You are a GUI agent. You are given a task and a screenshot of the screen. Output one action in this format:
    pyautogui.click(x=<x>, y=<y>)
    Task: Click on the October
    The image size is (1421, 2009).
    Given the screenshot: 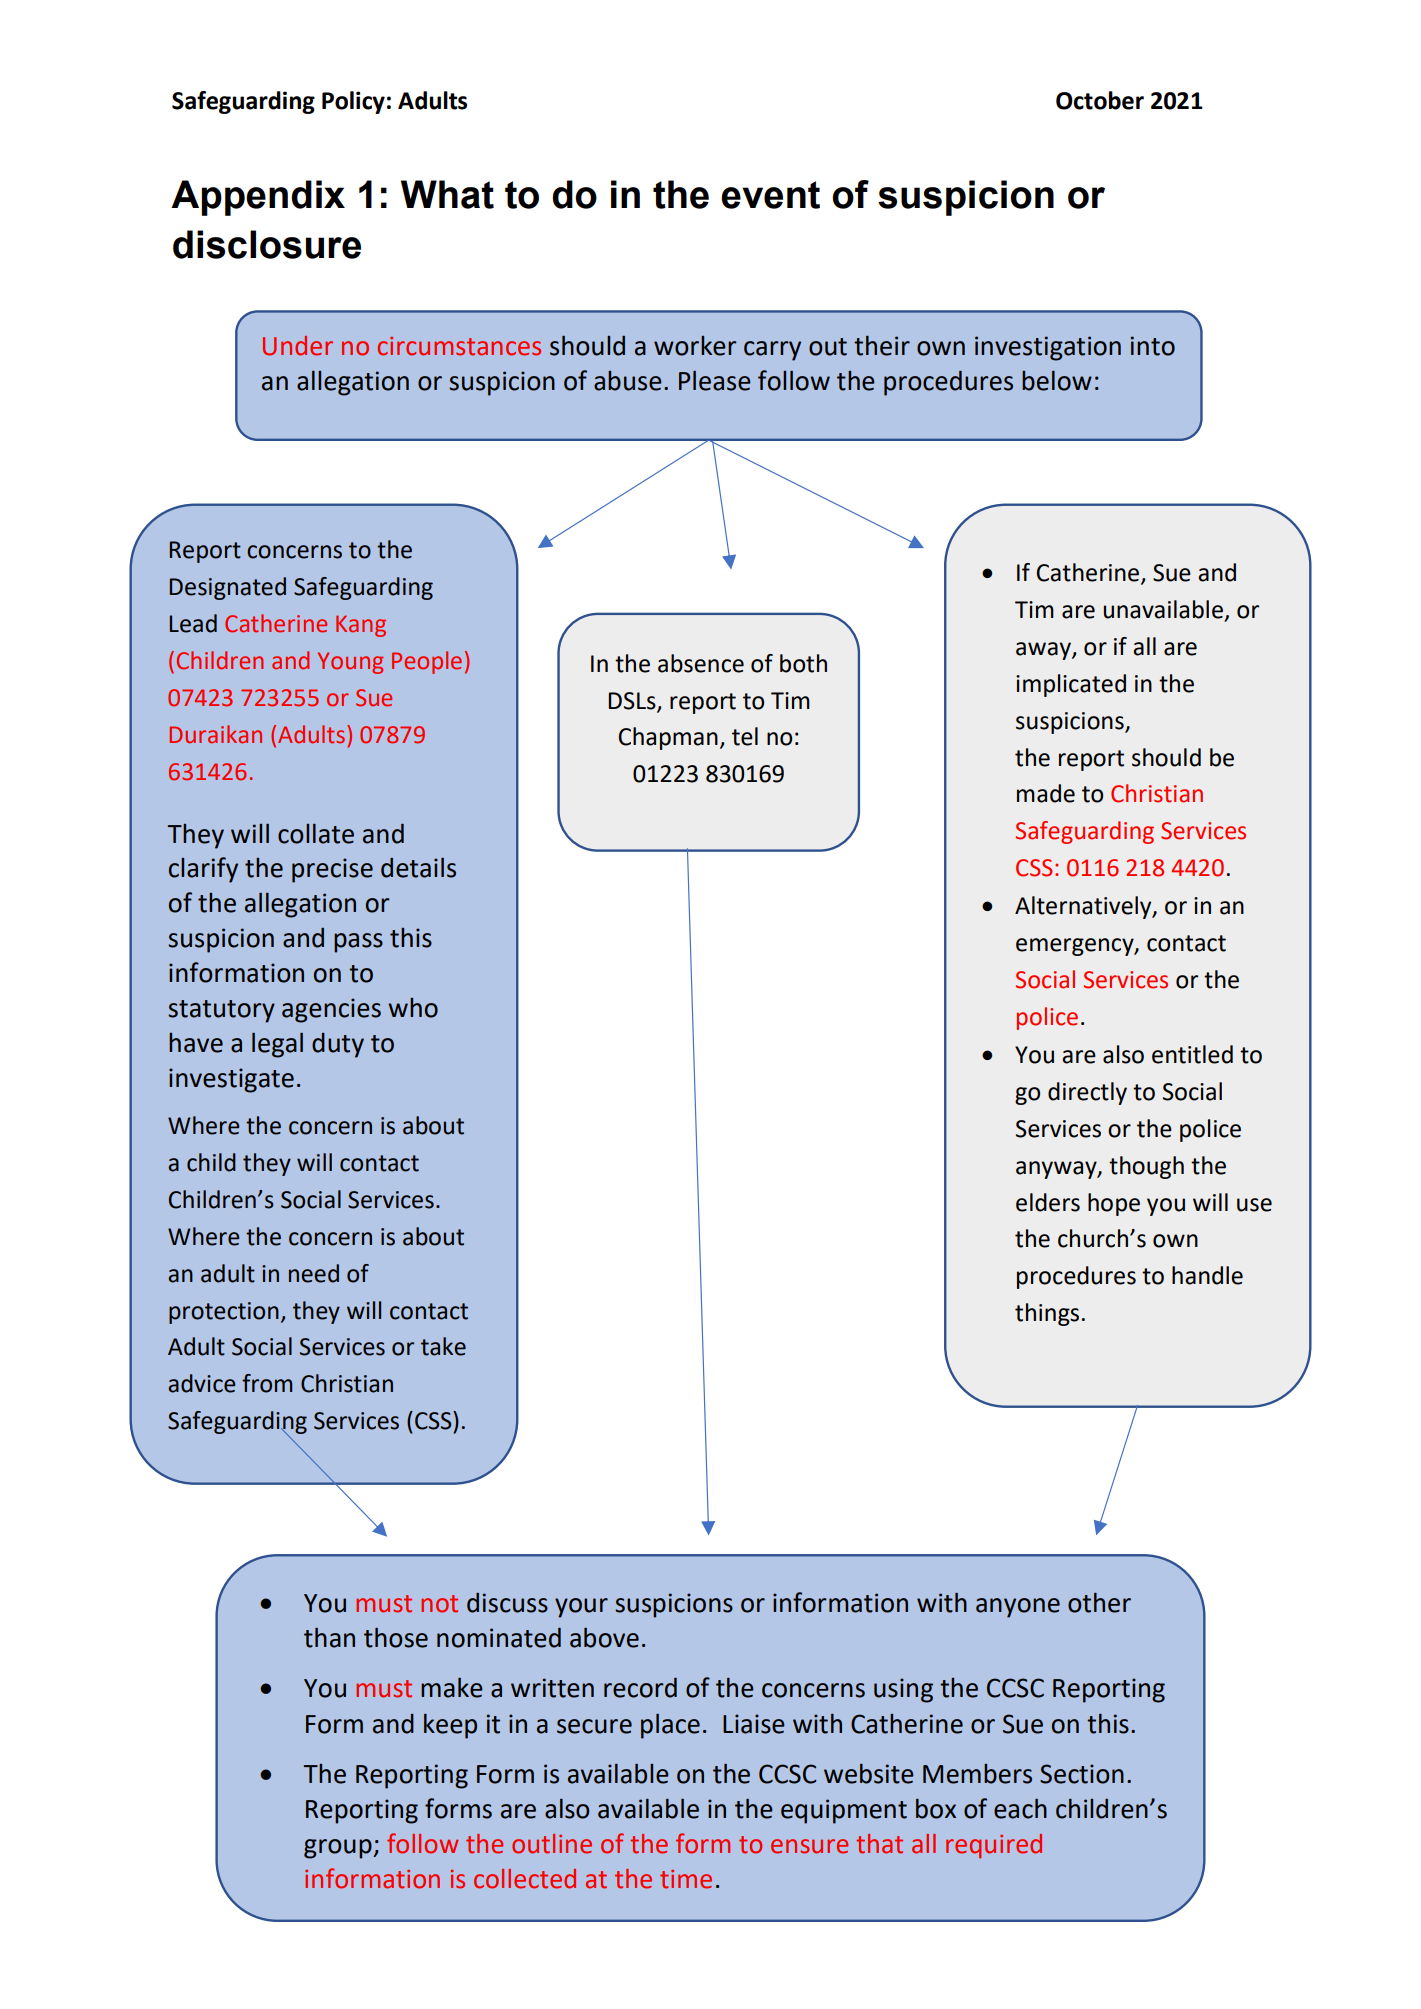 What is the action you would take?
    pyautogui.click(x=1100, y=100)
